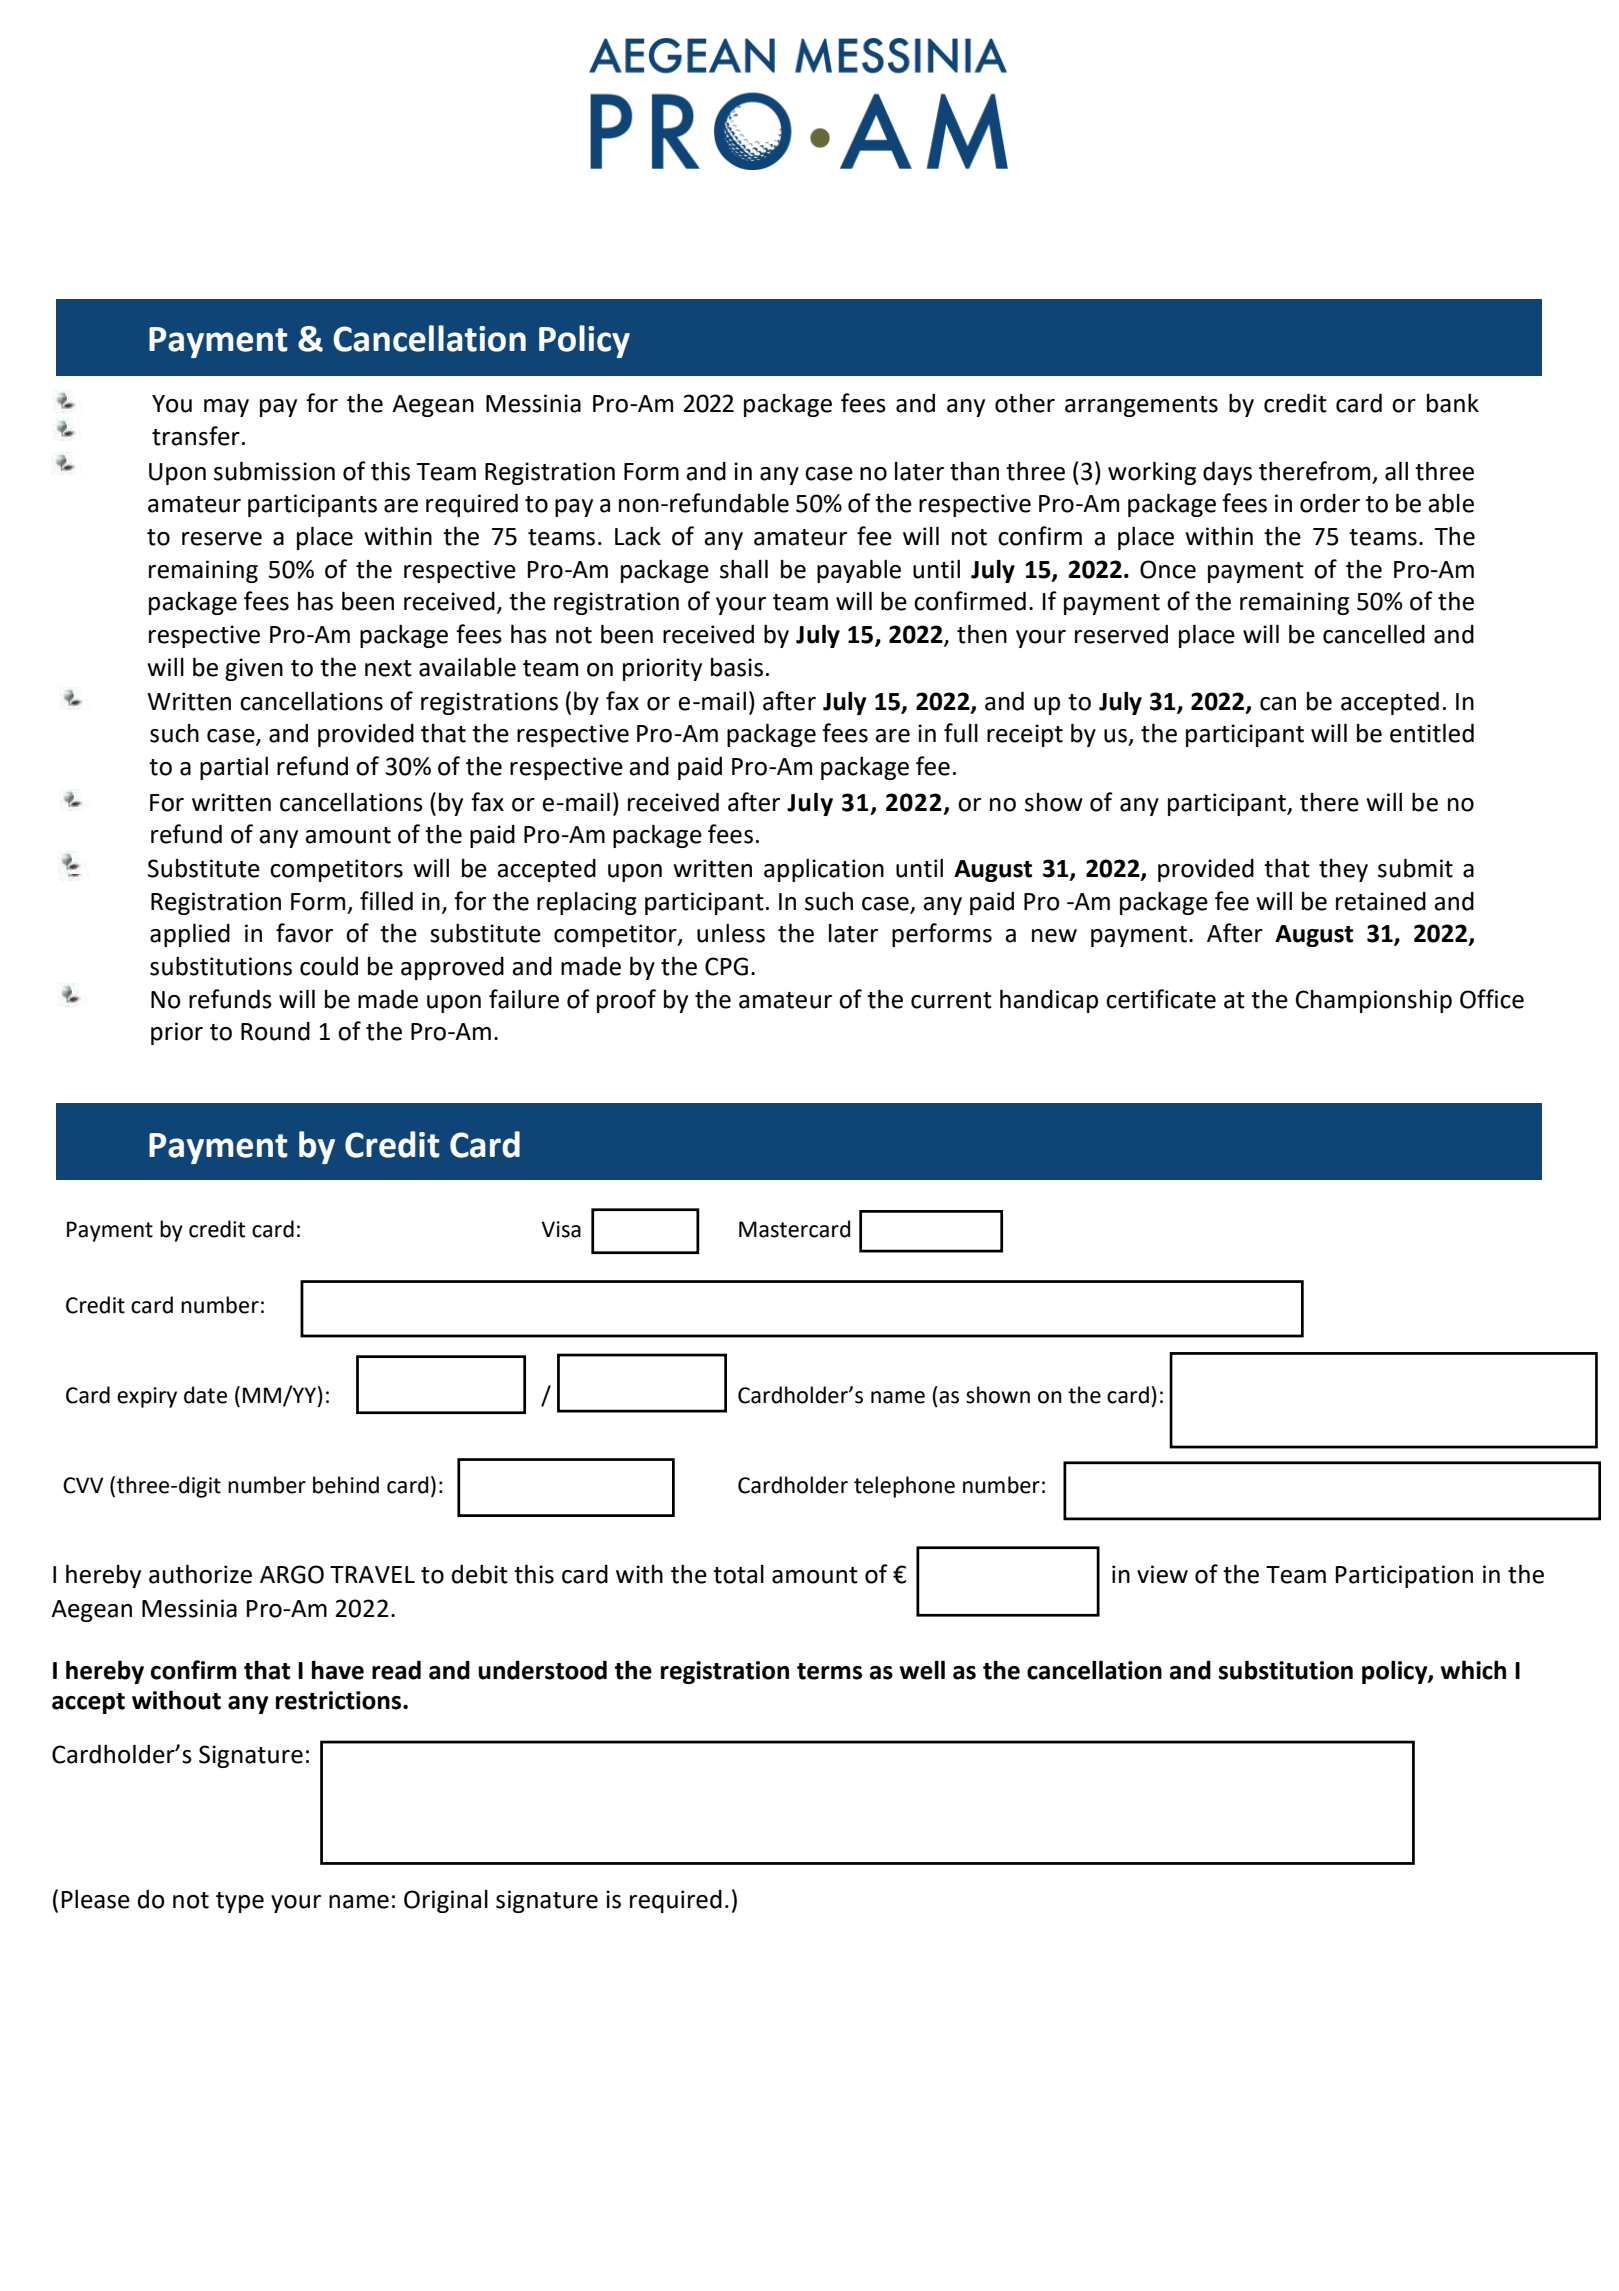  What do you see at coordinates (274, 471) in the screenshot?
I see `submission` at bounding box center [274, 471].
